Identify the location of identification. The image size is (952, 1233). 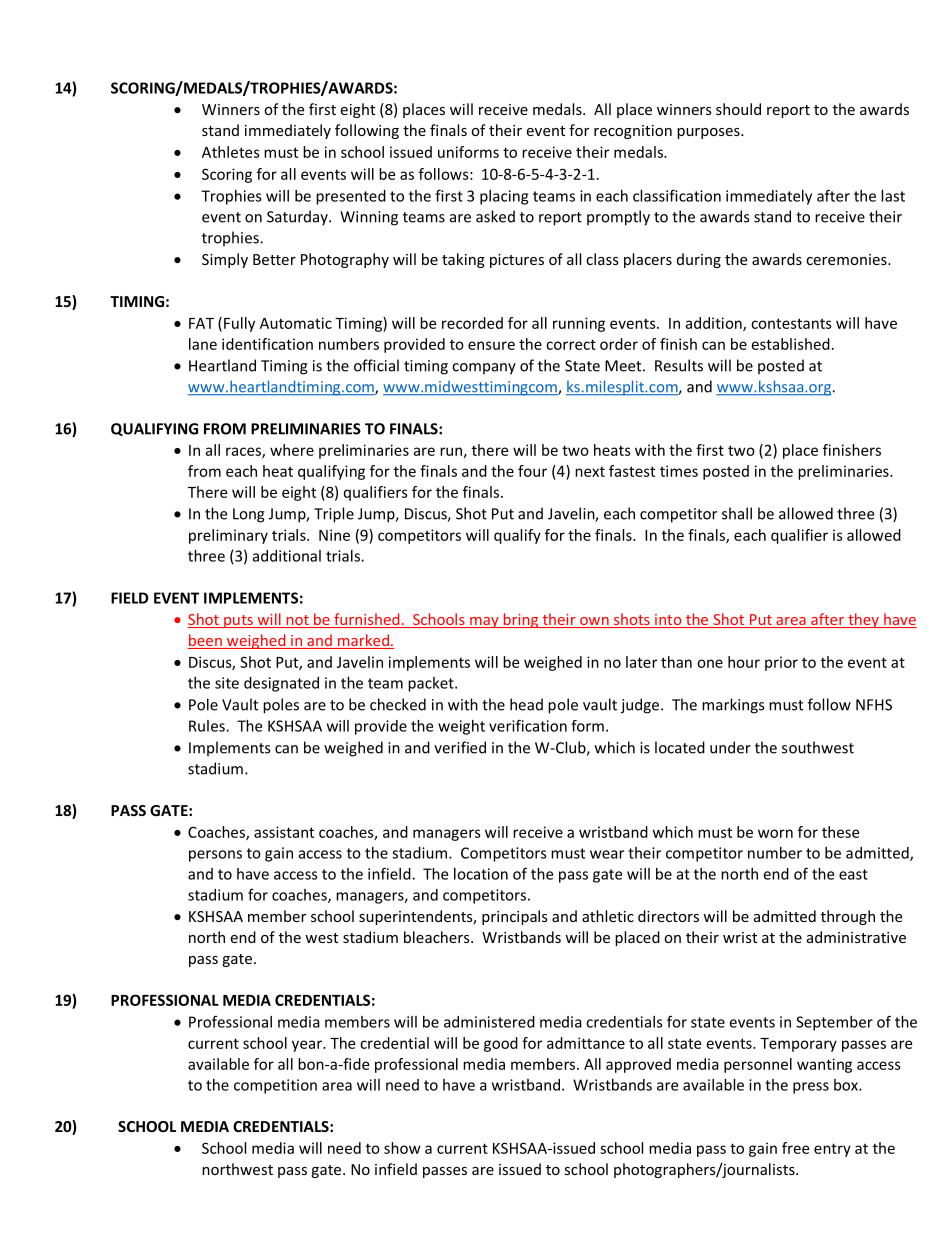
(267, 344).
